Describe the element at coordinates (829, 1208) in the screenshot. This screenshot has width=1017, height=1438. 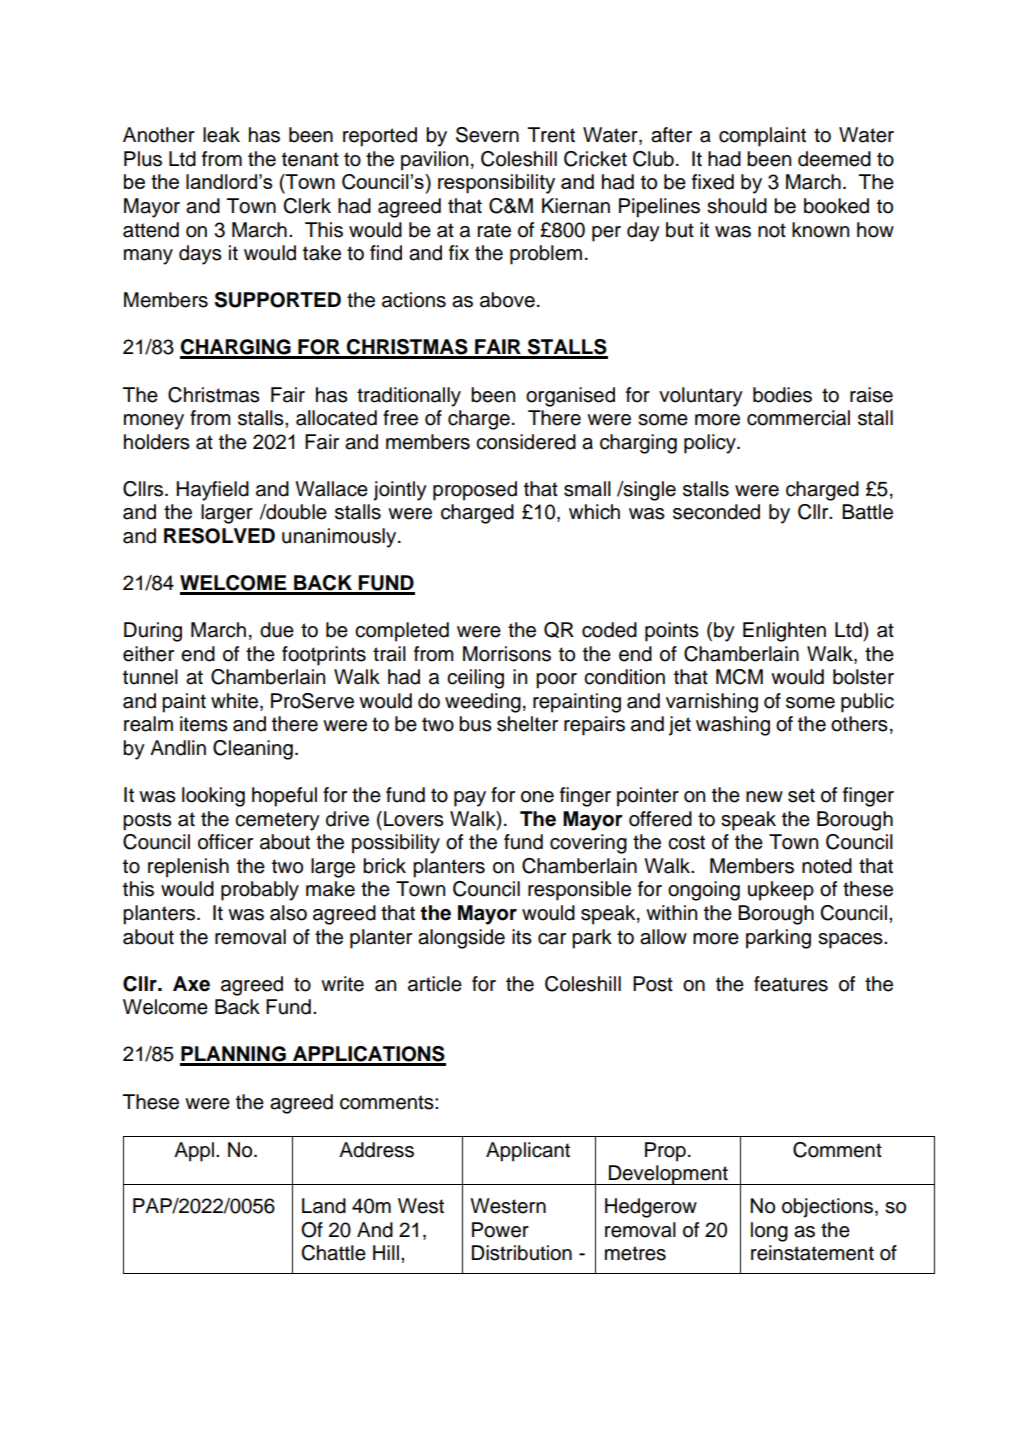
I see `objections` at that location.
